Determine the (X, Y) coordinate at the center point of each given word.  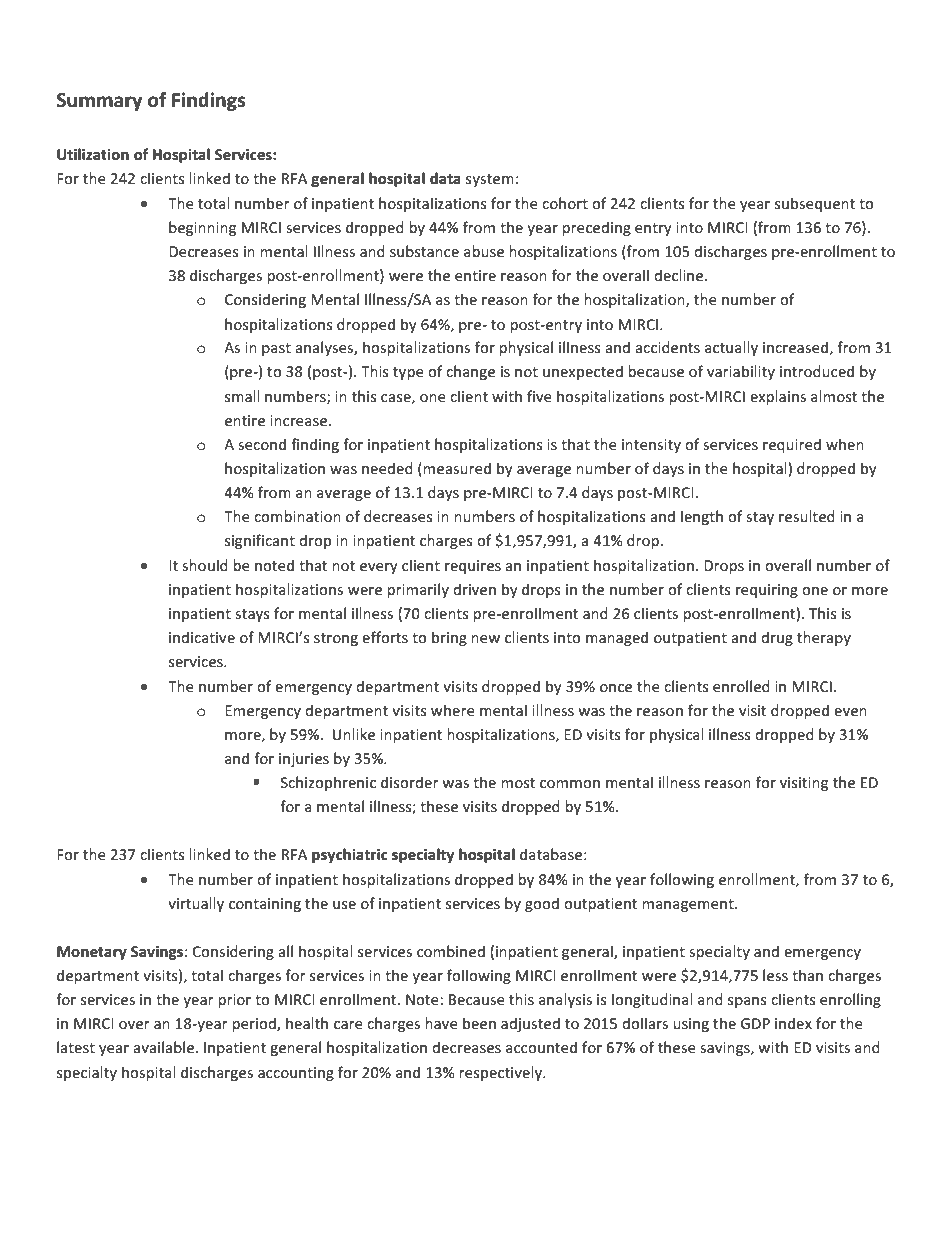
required (792, 445)
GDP (755, 1023)
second (262, 444)
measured (457, 468)
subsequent (815, 204)
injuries (304, 760)
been (479, 1023)
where (453, 710)
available (163, 1047)
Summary (99, 102)
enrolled (741, 686)
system (490, 180)
